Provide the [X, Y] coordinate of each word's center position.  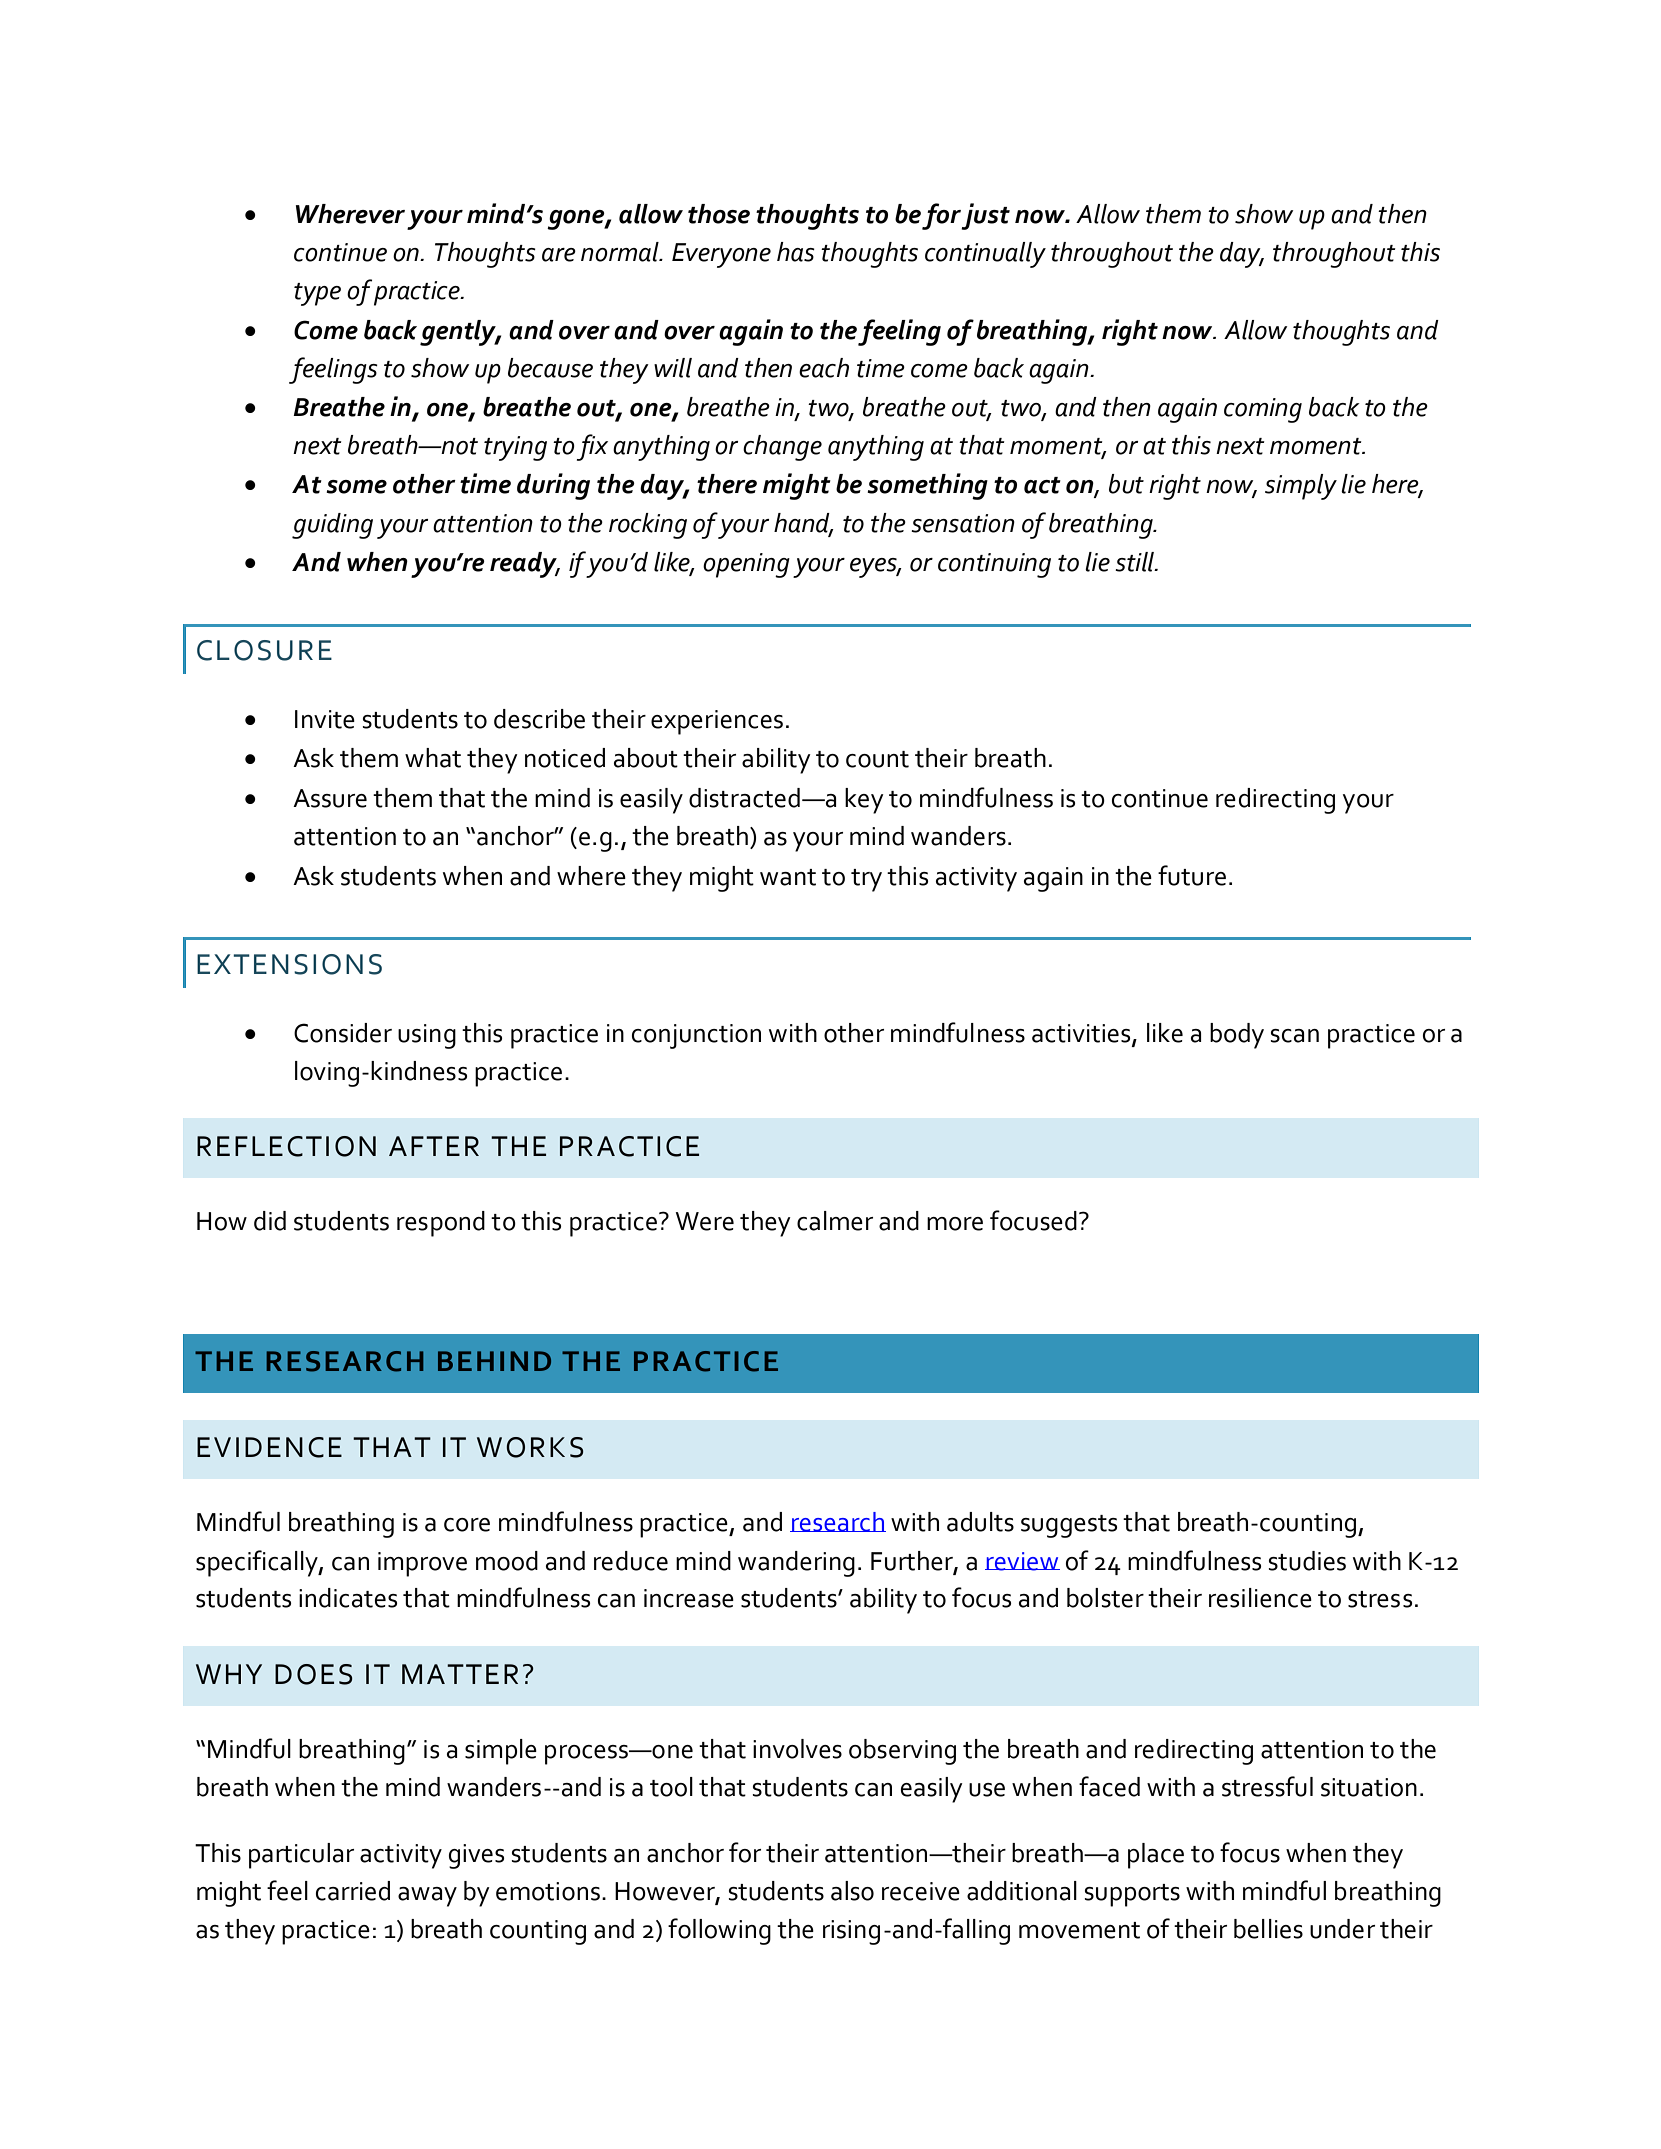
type [317, 294]
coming [1263, 410]
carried [353, 1891]
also [852, 1891]
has [796, 252]
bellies [1268, 1929]
